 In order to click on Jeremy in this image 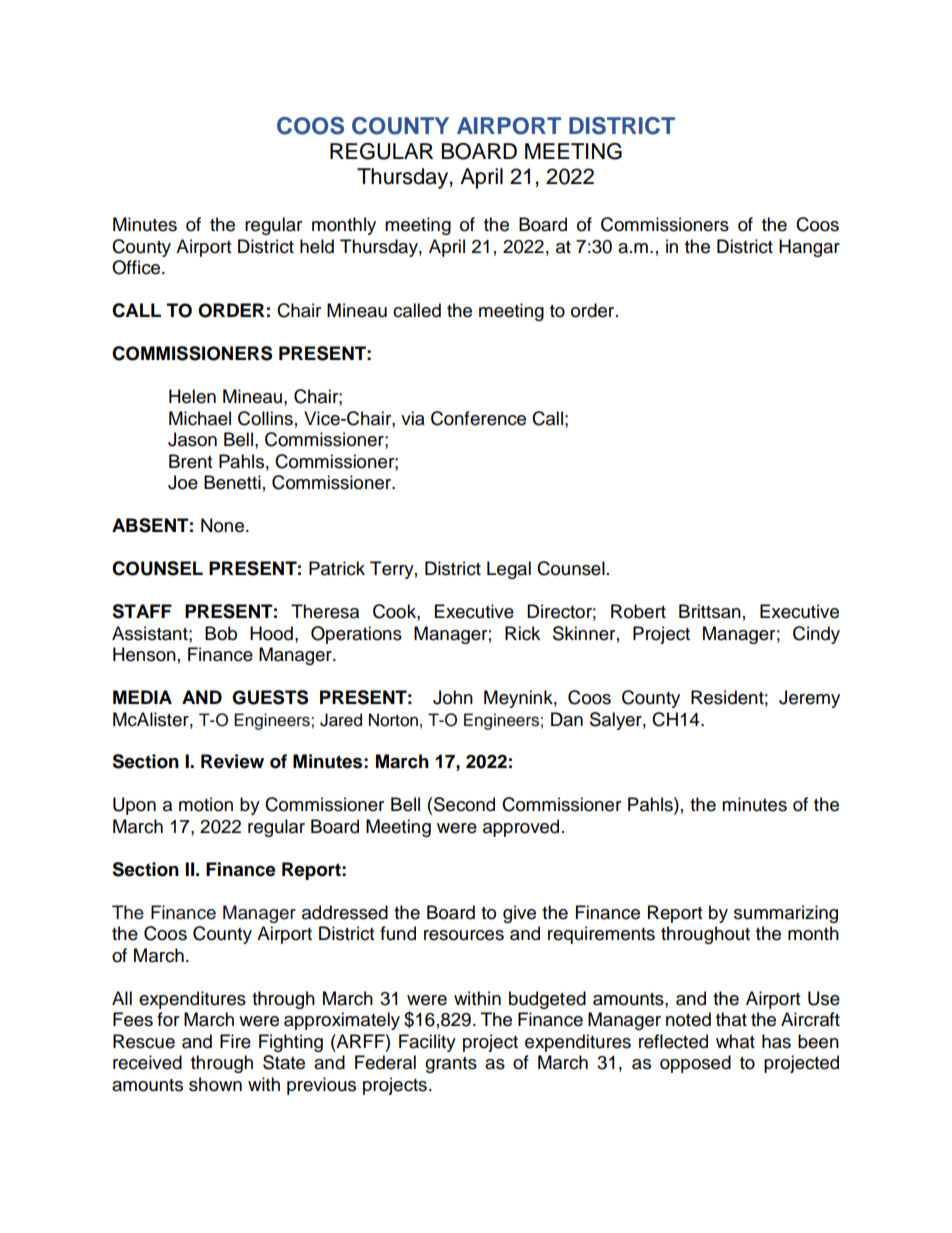, I will do `click(809, 699)`.
